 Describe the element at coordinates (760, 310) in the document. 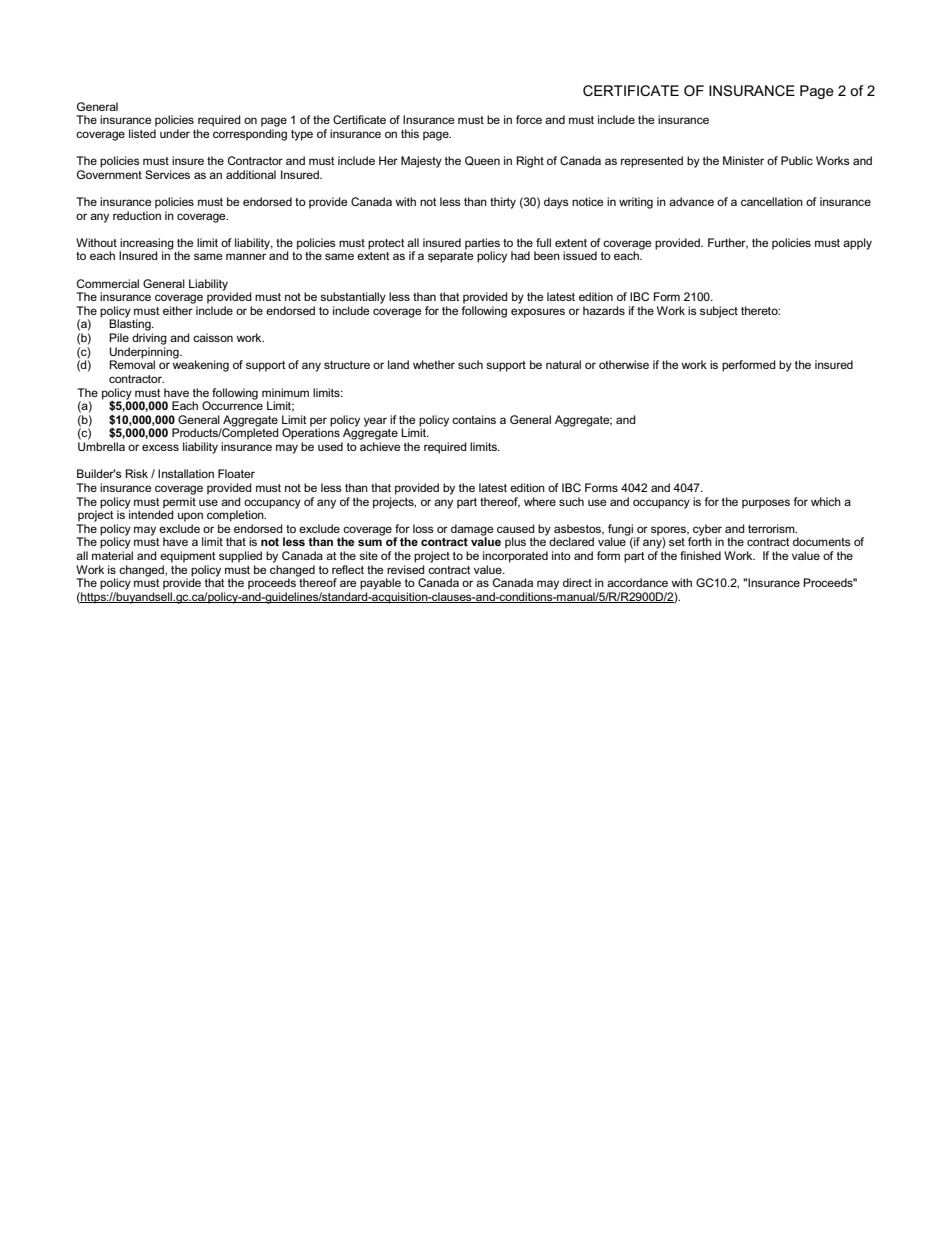

I see `thereto` at that location.
